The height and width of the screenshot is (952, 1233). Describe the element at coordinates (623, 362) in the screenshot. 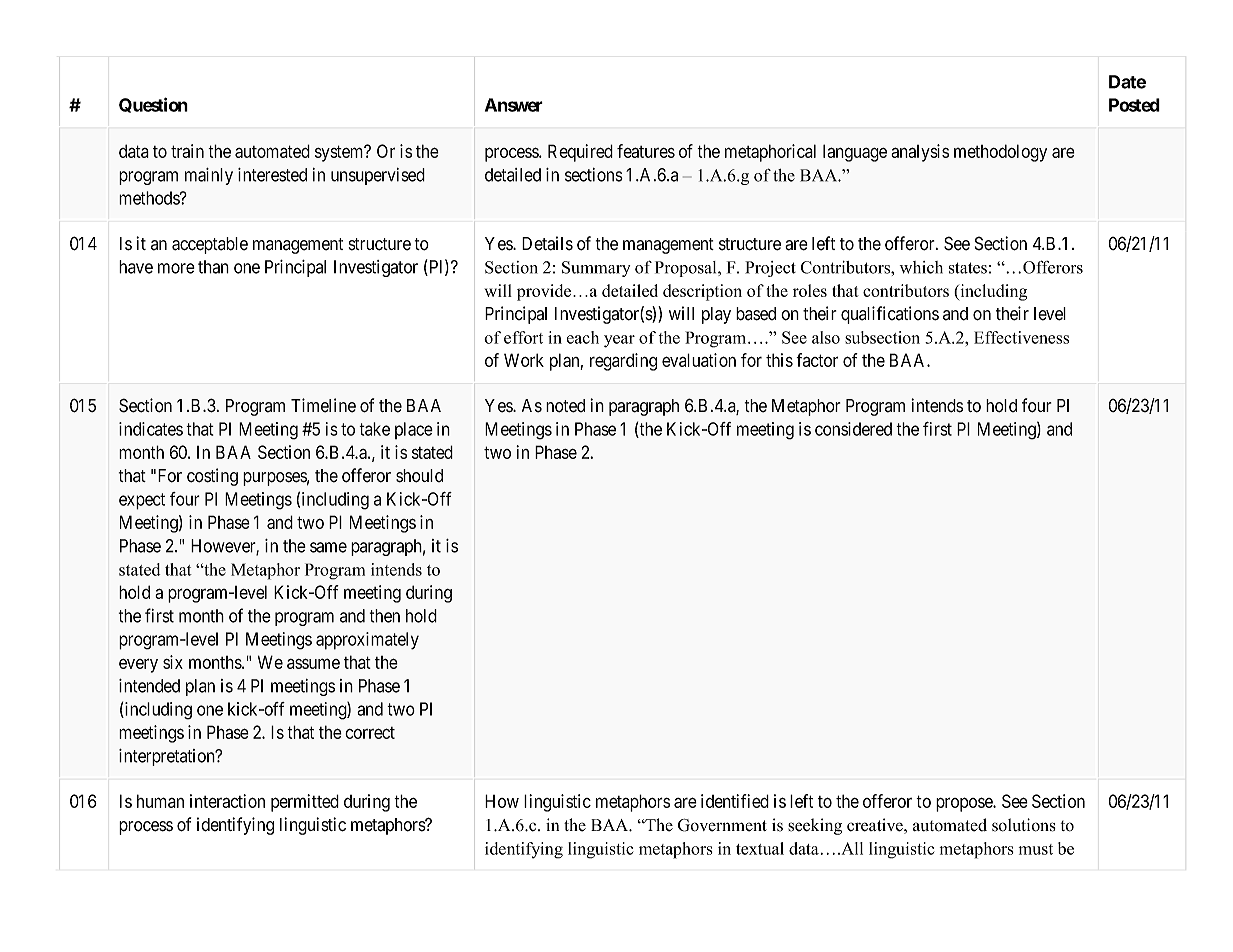

I see `regarding` at that location.
